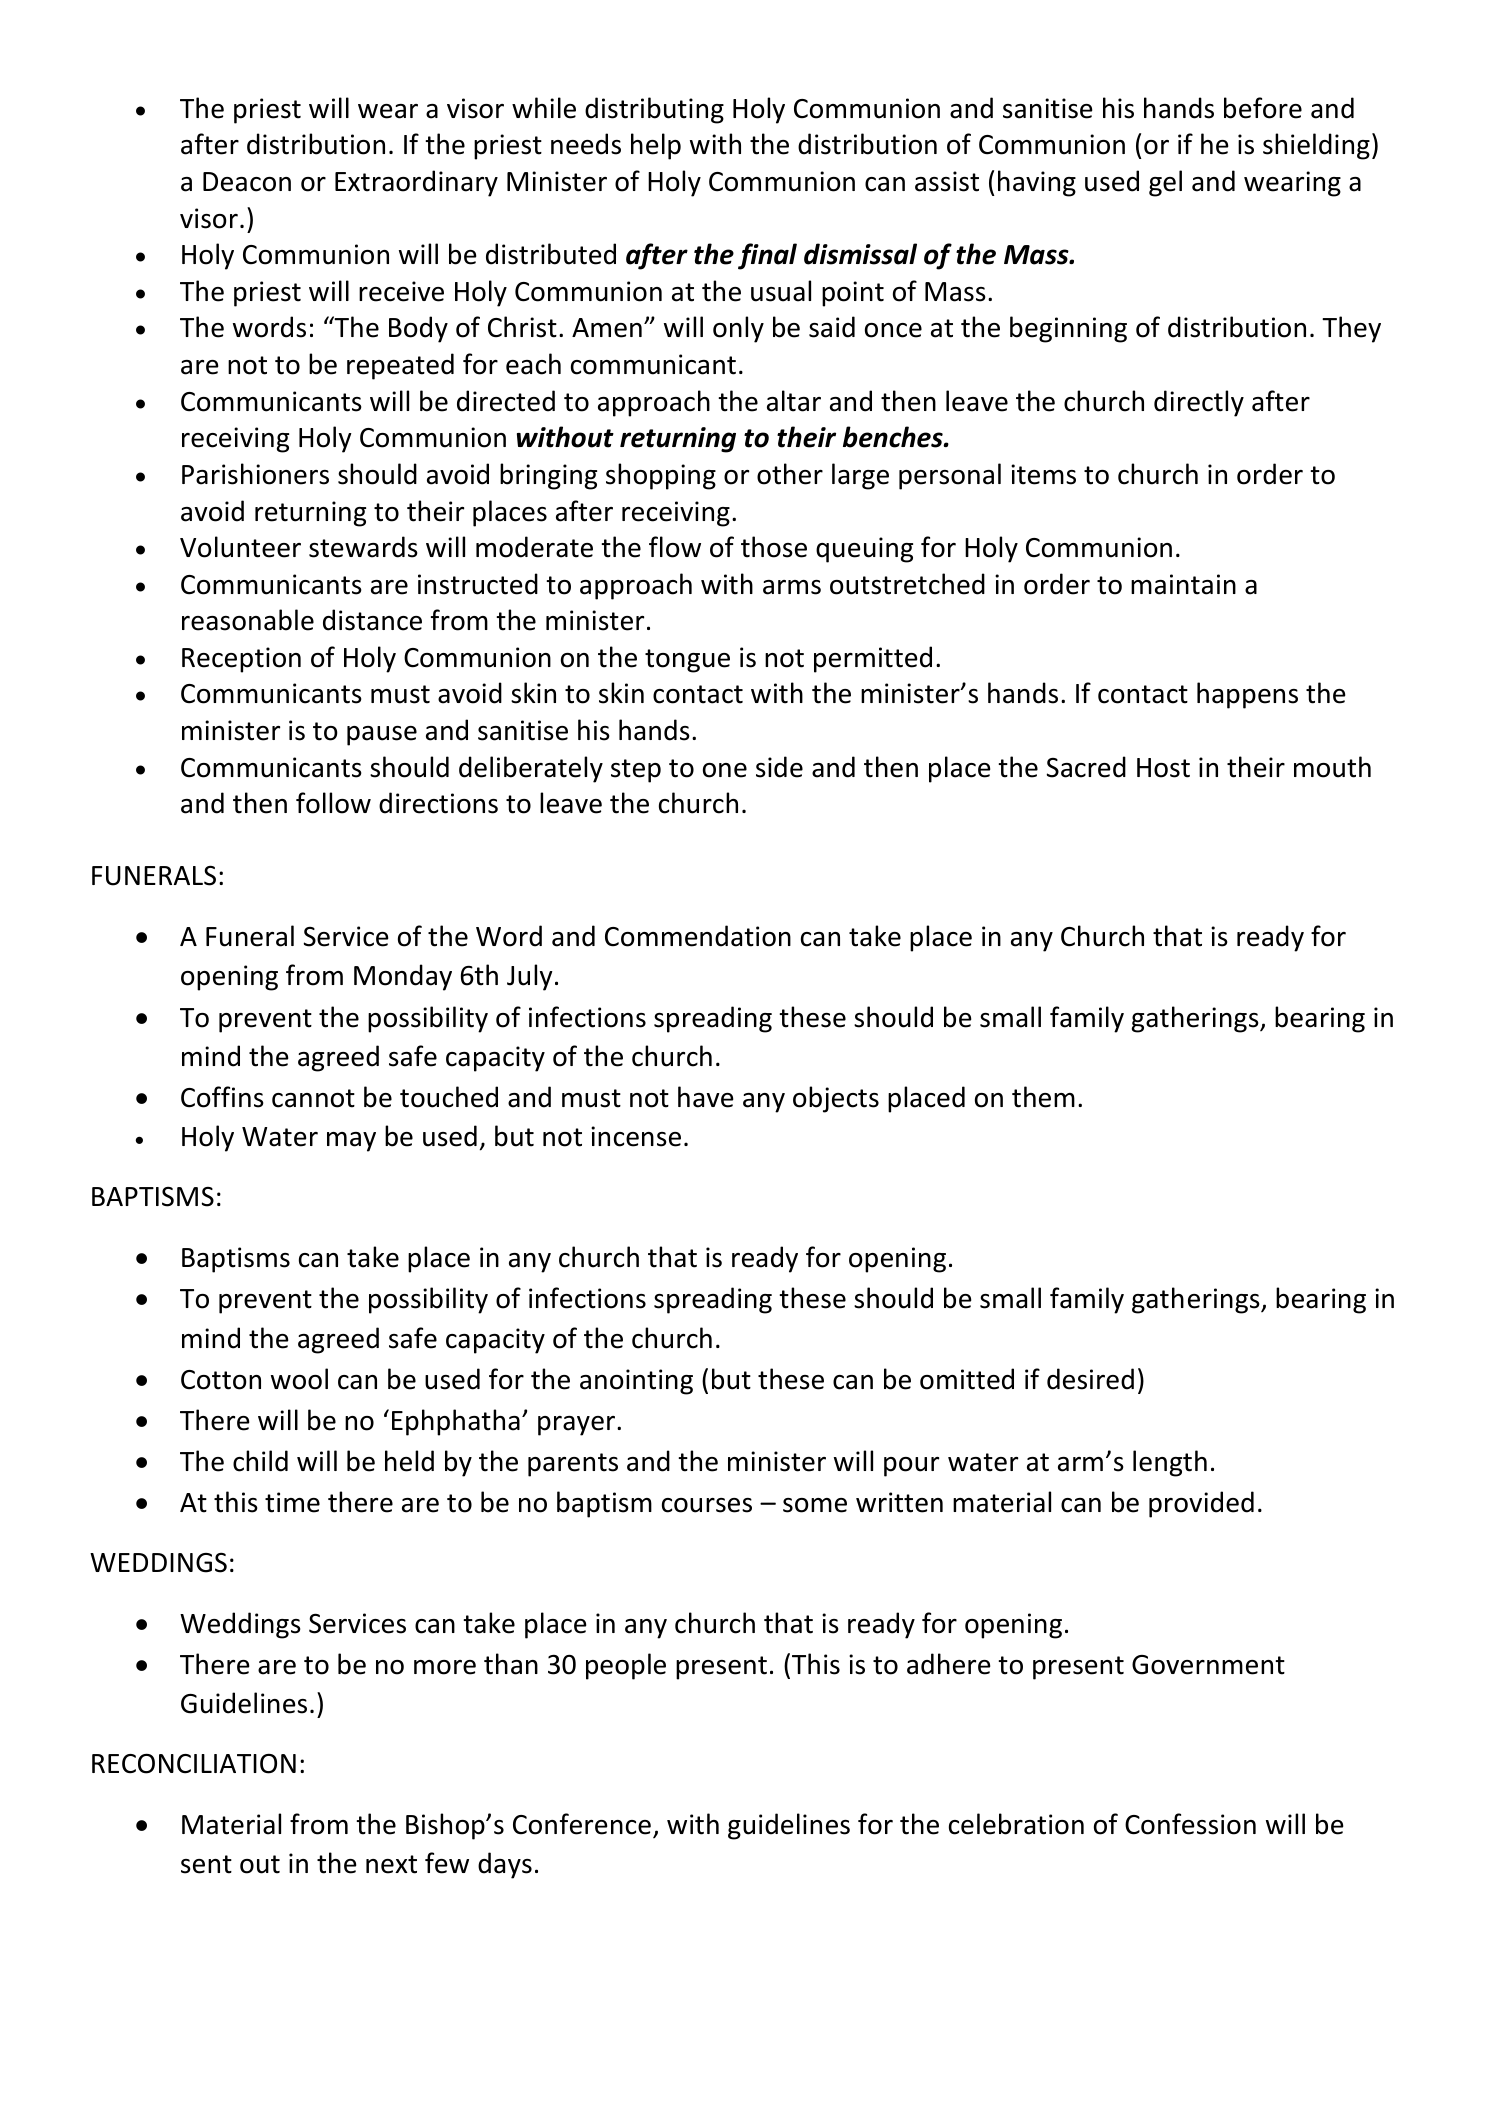 The width and height of the document is (1487, 2103). What do you see at coordinates (656, 146) in the document?
I see `help` at bounding box center [656, 146].
